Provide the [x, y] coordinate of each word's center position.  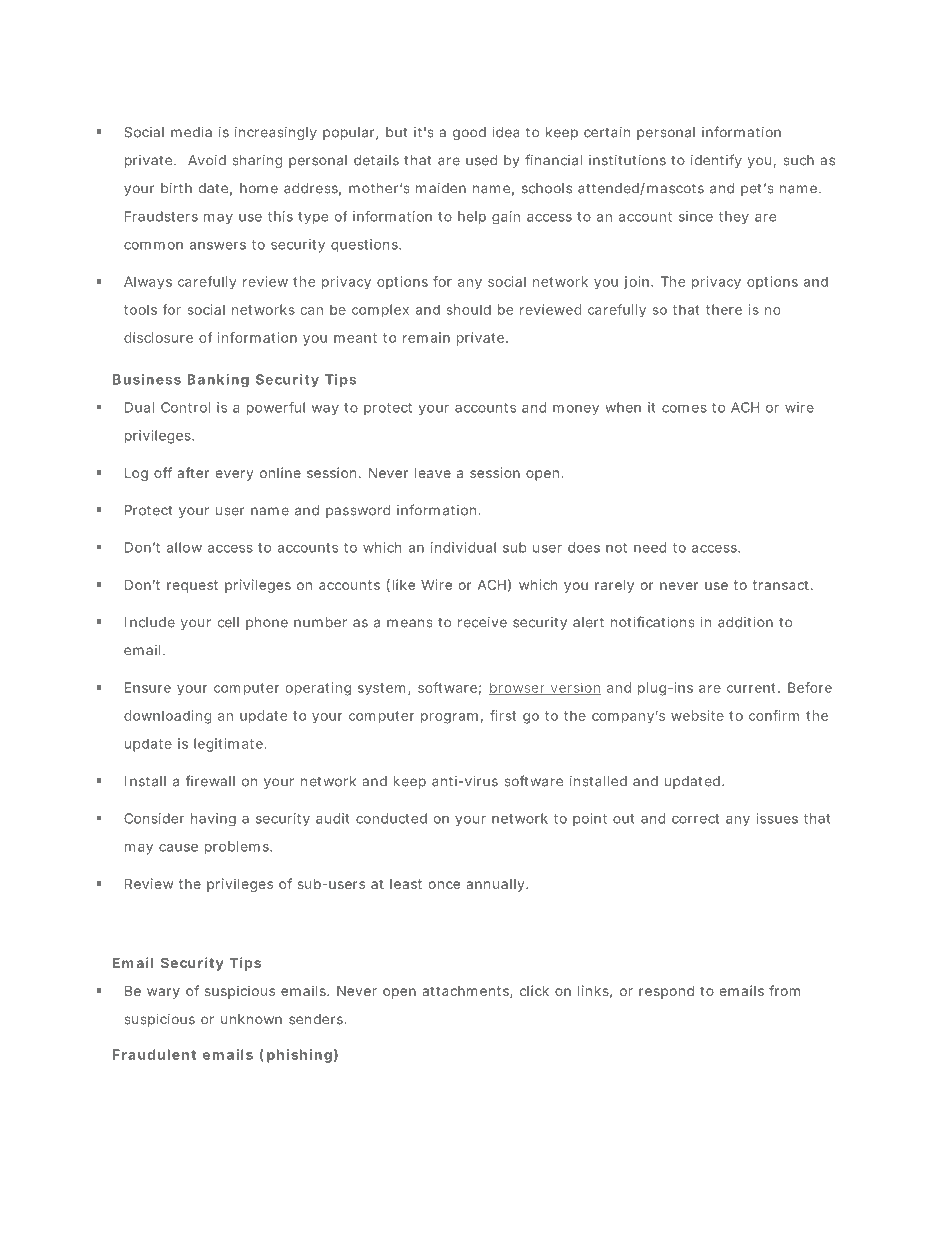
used [481, 160]
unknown [251, 1019]
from [784, 990]
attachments [466, 992]
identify [716, 161]
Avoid [207, 160]
